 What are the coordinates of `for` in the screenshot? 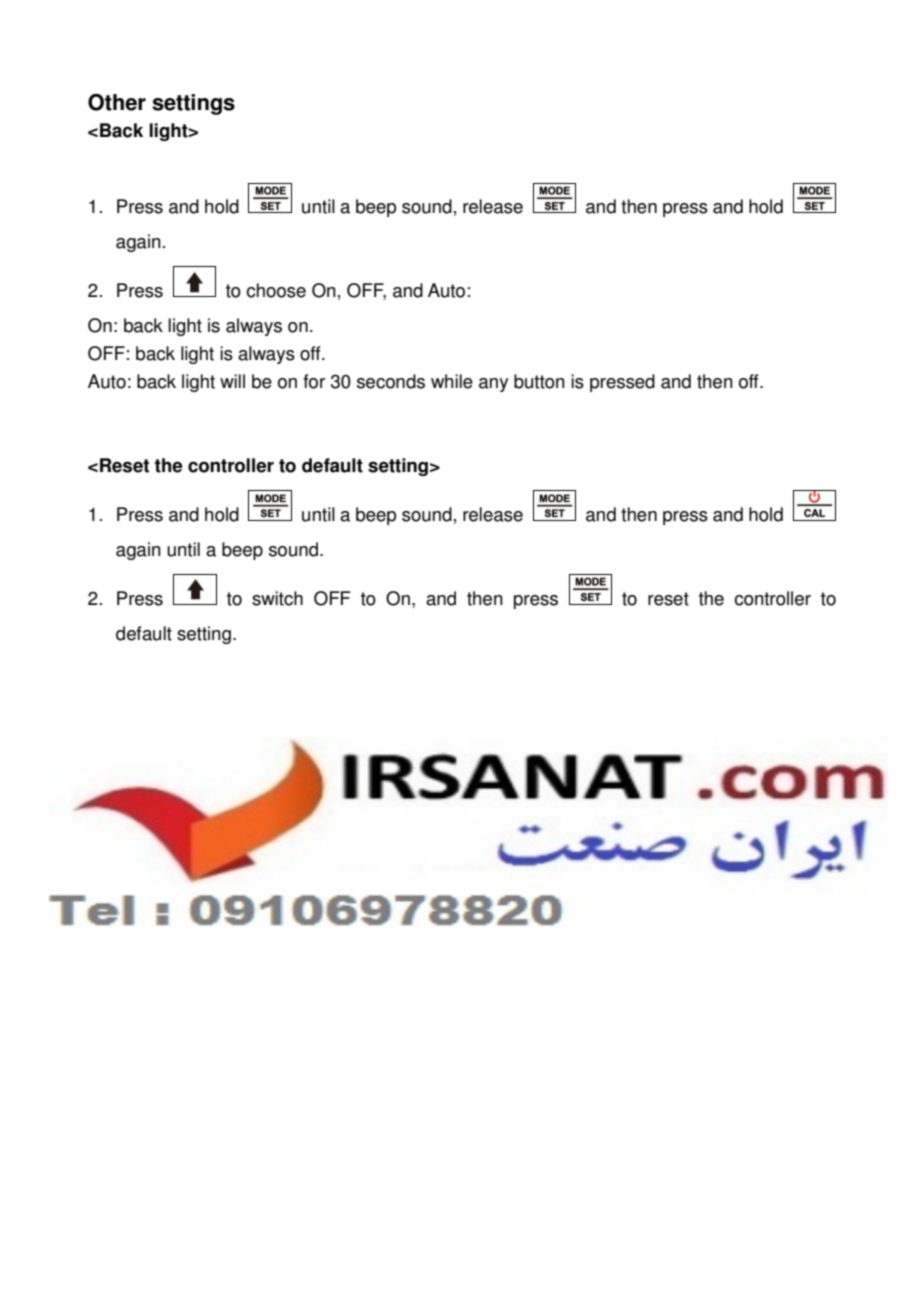 It's located at (314, 381).
